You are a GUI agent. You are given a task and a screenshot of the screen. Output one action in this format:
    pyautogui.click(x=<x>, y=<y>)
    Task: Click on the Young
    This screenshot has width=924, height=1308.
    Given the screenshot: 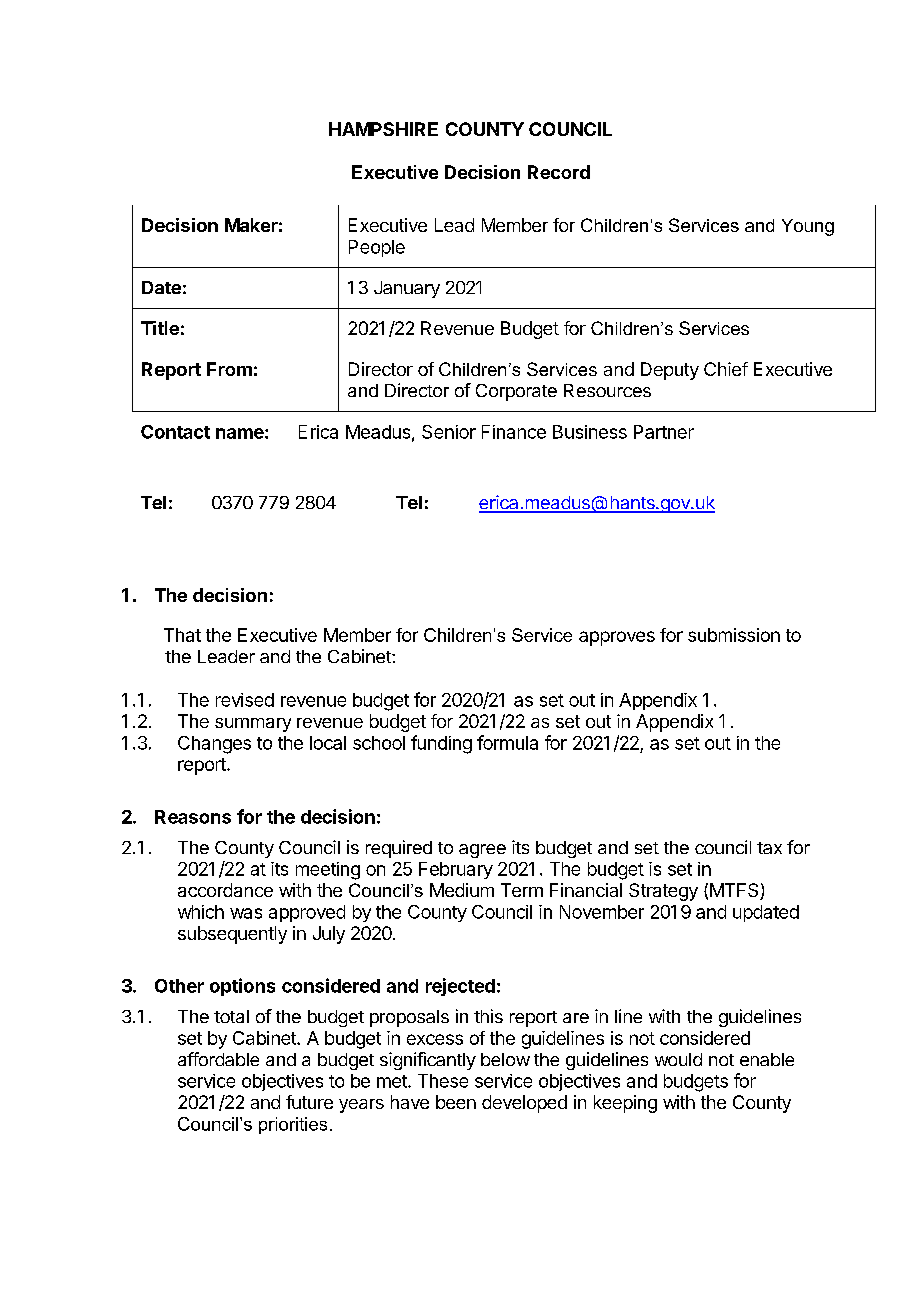 What is the action you would take?
    pyautogui.click(x=808, y=227)
